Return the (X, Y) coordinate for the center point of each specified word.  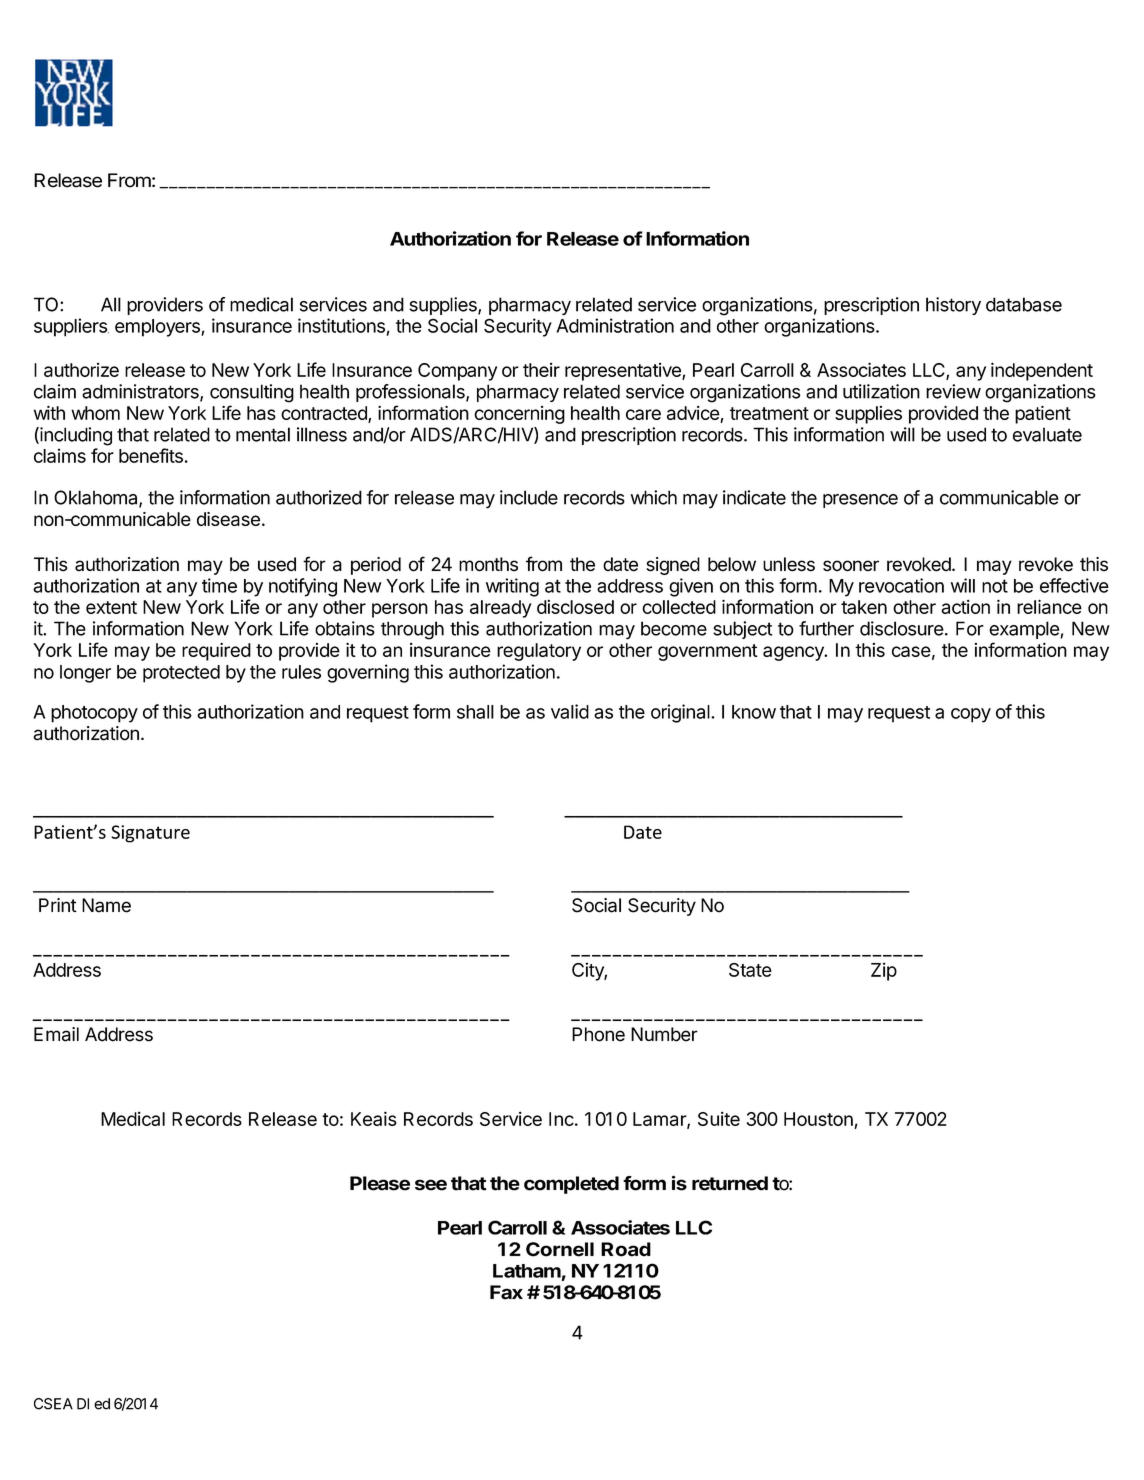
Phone (598, 1034)
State (750, 970)
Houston (818, 1119)
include (529, 497)
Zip (884, 971)
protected (181, 674)
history (953, 306)
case (911, 651)
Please (380, 1183)
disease (228, 519)
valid (570, 711)
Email (56, 1034)
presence (860, 501)
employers (158, 328)
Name (106, 905)
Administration (615, 325)
